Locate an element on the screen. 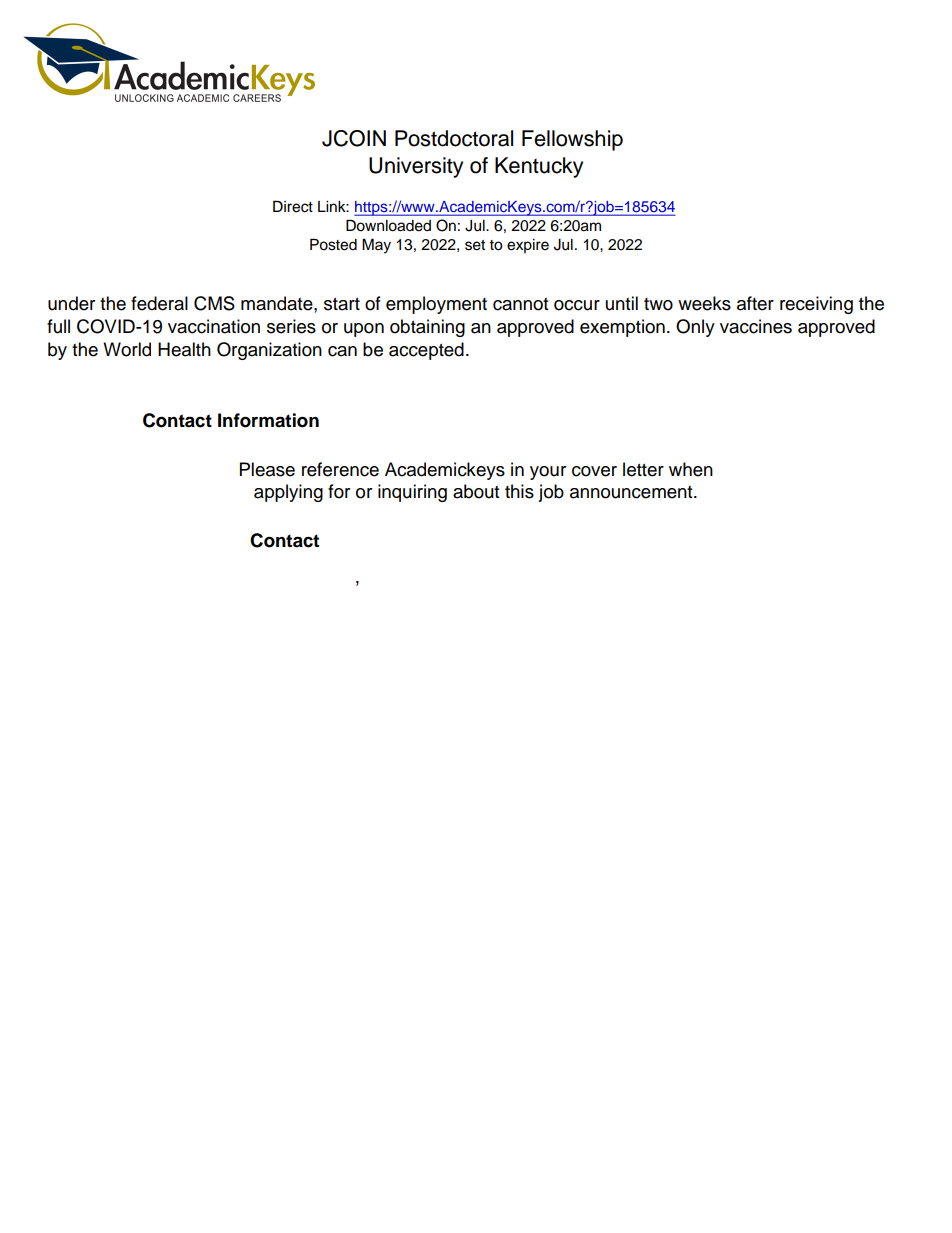 This screenshot has width=952, height=1233. Only is located at coordinates (695, 328).
